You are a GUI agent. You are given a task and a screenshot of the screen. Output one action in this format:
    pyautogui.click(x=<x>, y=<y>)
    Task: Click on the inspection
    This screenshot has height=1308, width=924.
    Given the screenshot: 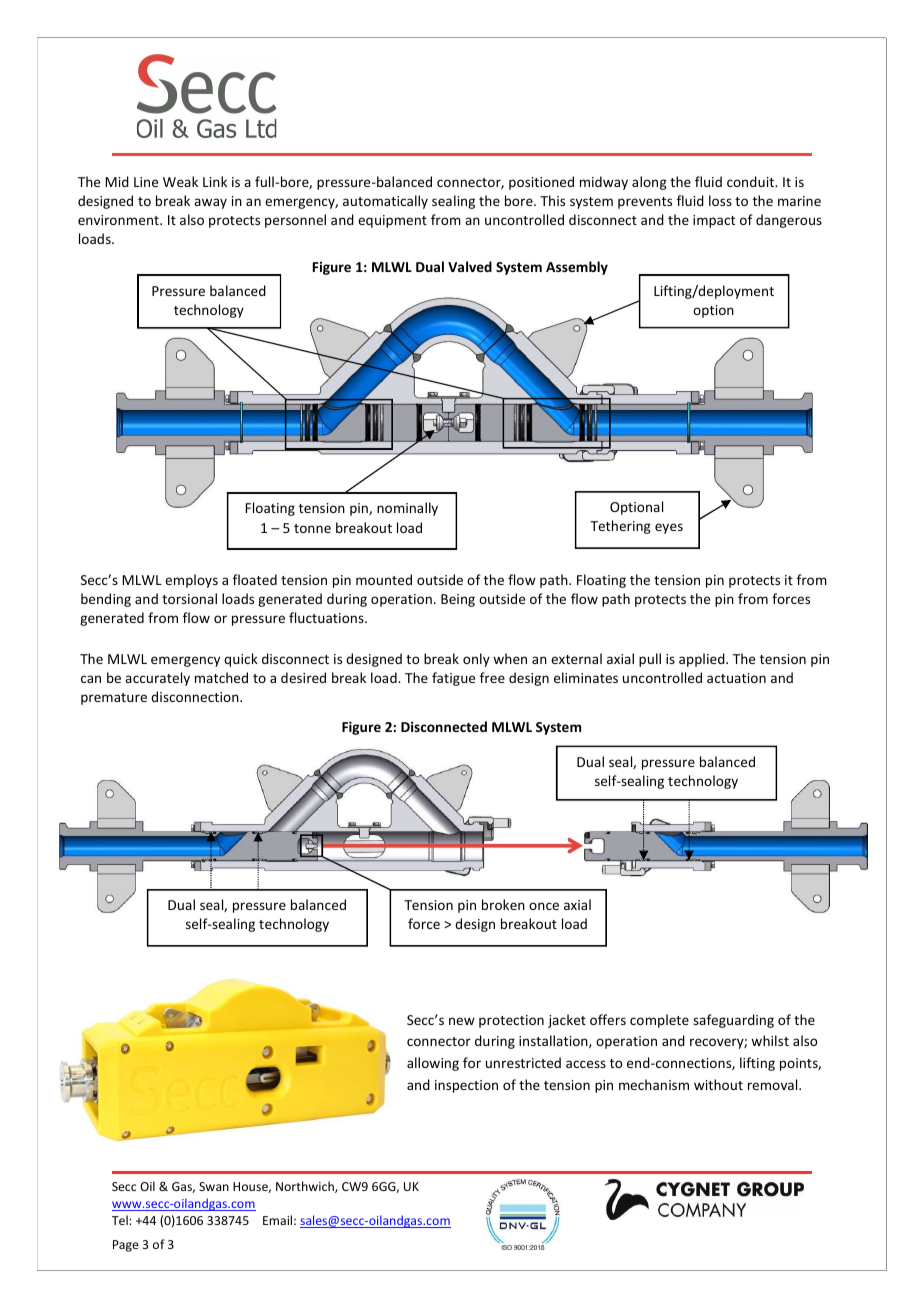 What is the action you would take?
    pyautogui.click(x=466, y=1086)
